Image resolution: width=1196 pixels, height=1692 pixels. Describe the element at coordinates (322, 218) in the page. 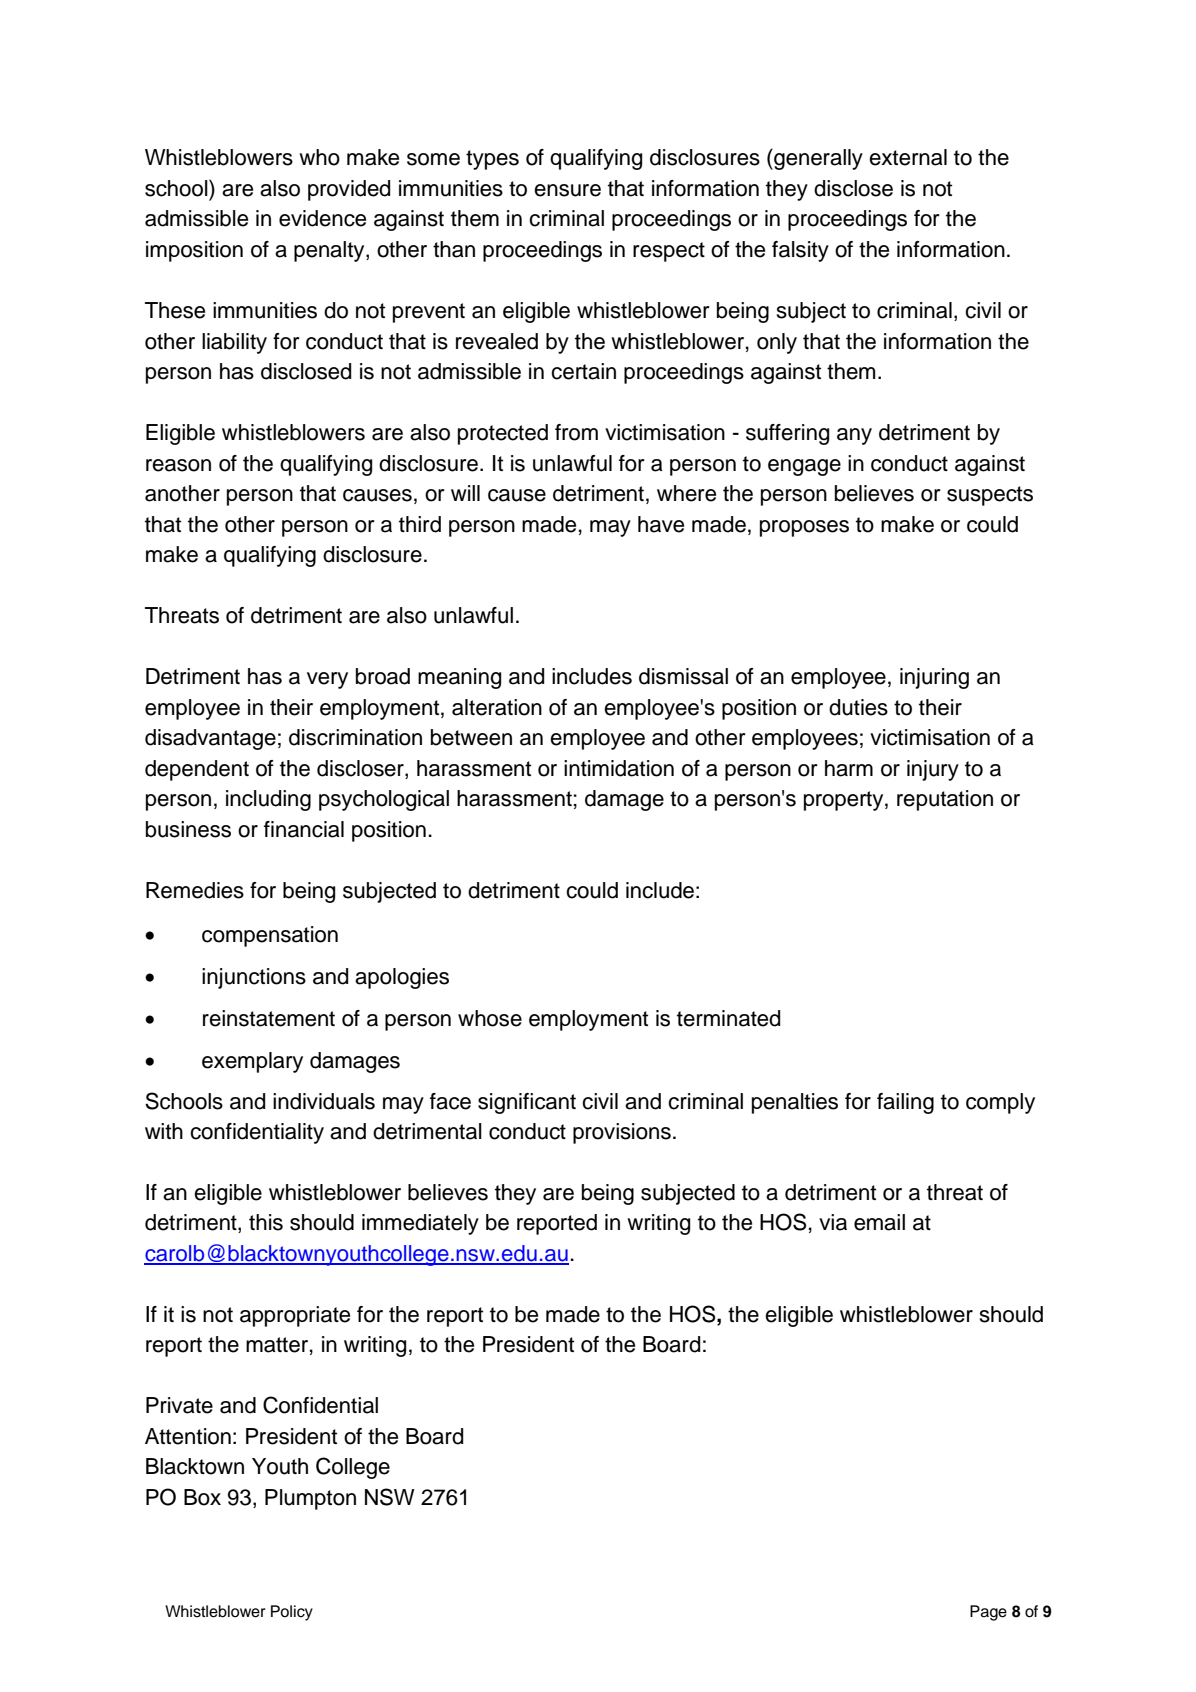

I see `evidence` at that location.
